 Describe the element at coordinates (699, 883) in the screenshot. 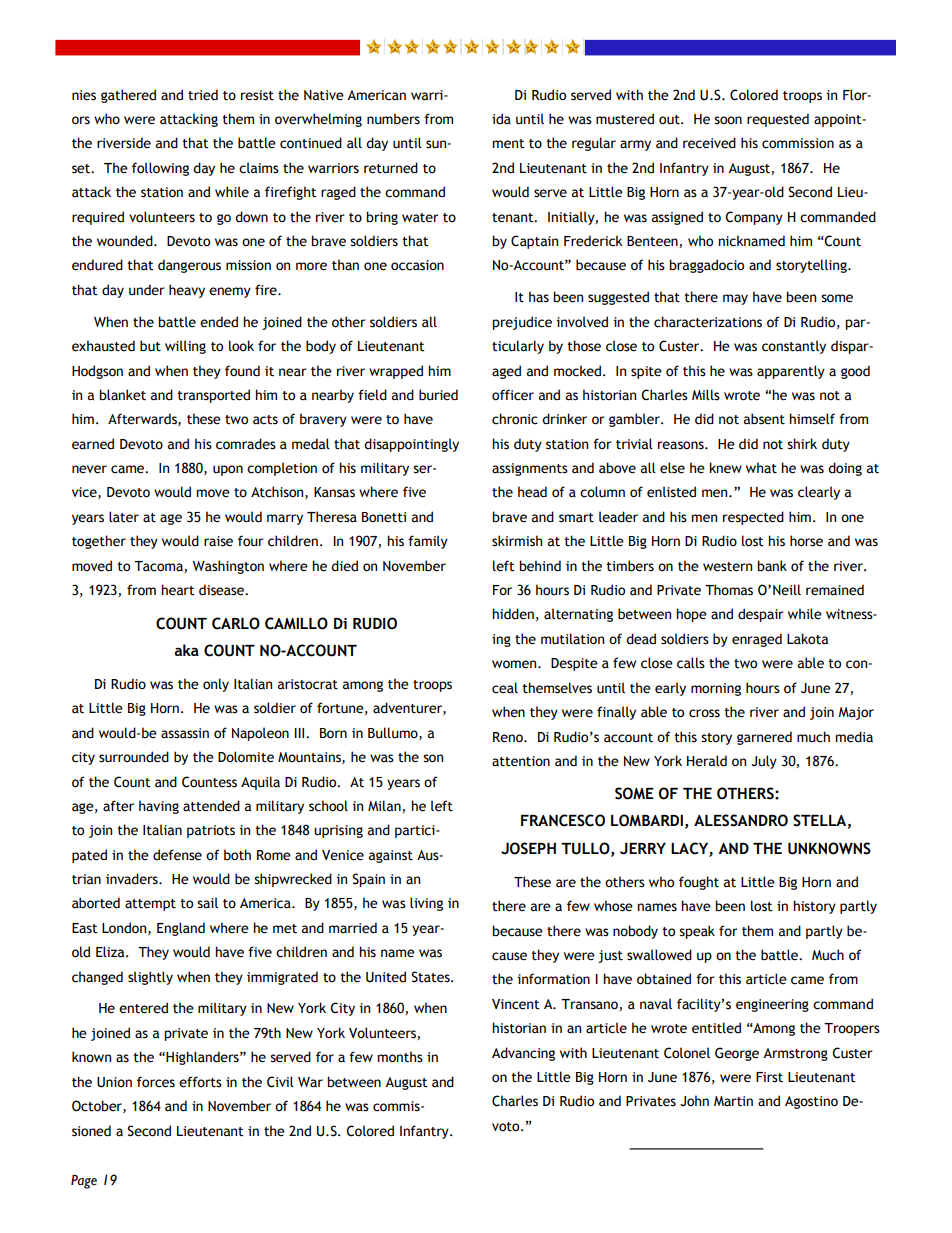

I see `fought` at that location.
